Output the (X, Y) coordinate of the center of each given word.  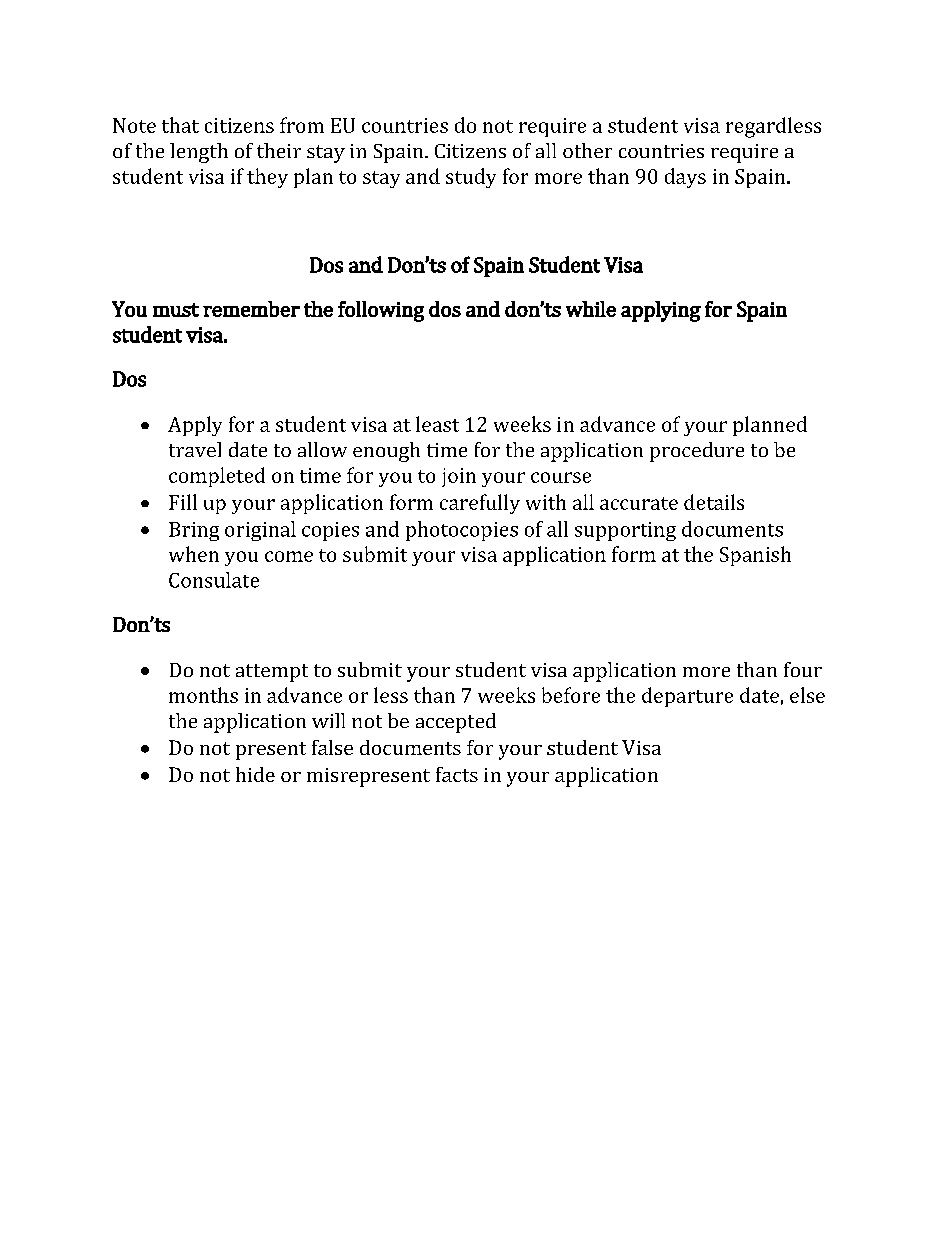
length (199, 153)
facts (457, 774)
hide (255, 774)
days (685, 178)
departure (687, 697)
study (471, 178)
